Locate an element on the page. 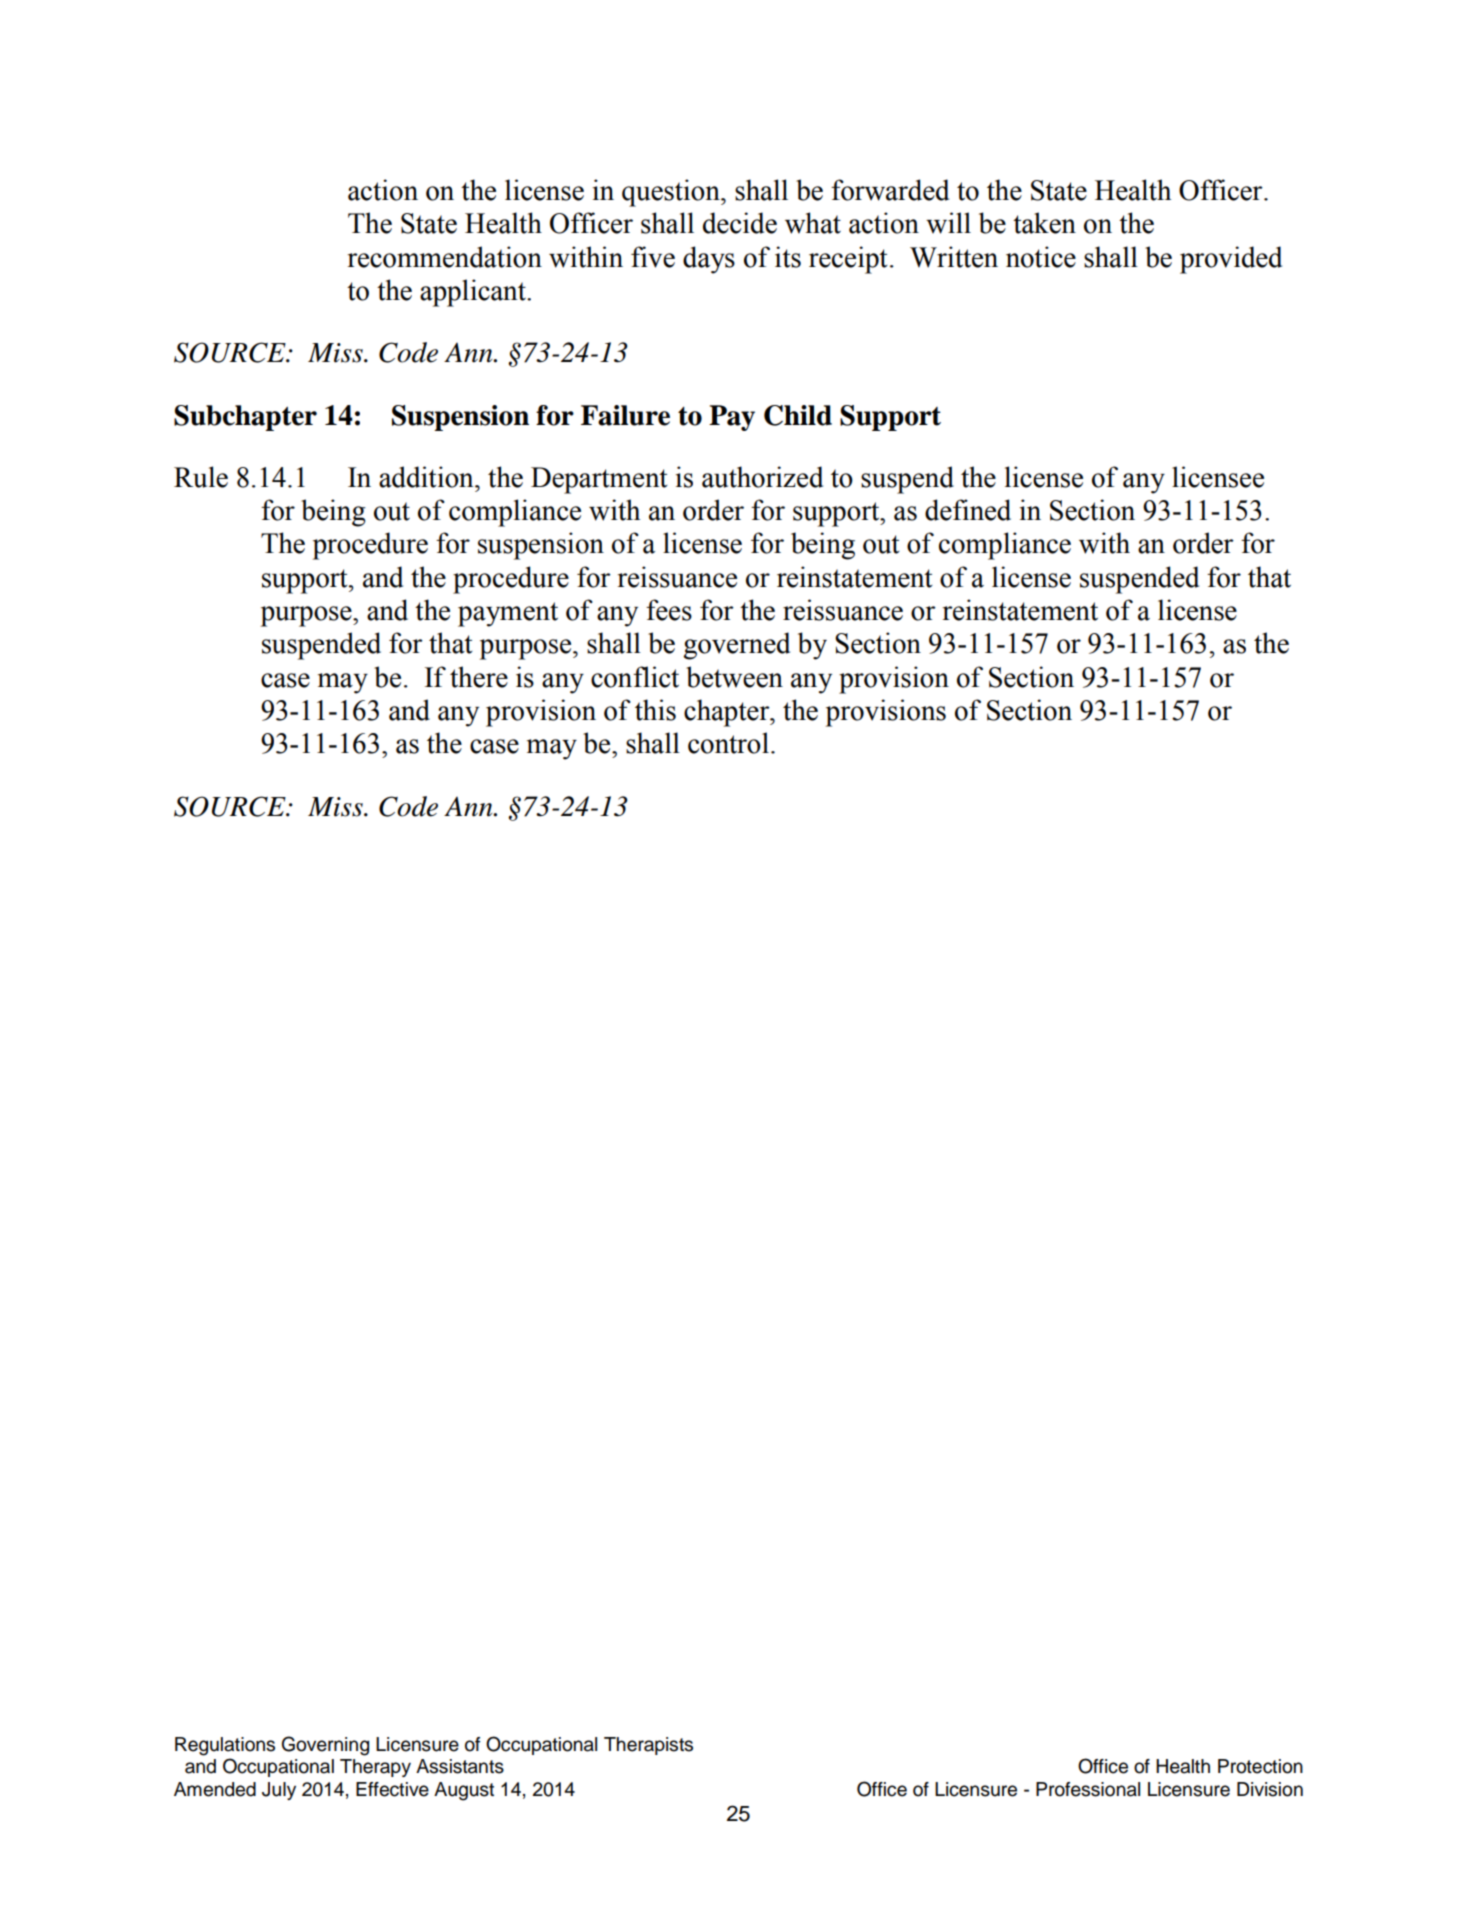 This page has height=1912, width=1477. decide is located at coordinates (740, 223).
